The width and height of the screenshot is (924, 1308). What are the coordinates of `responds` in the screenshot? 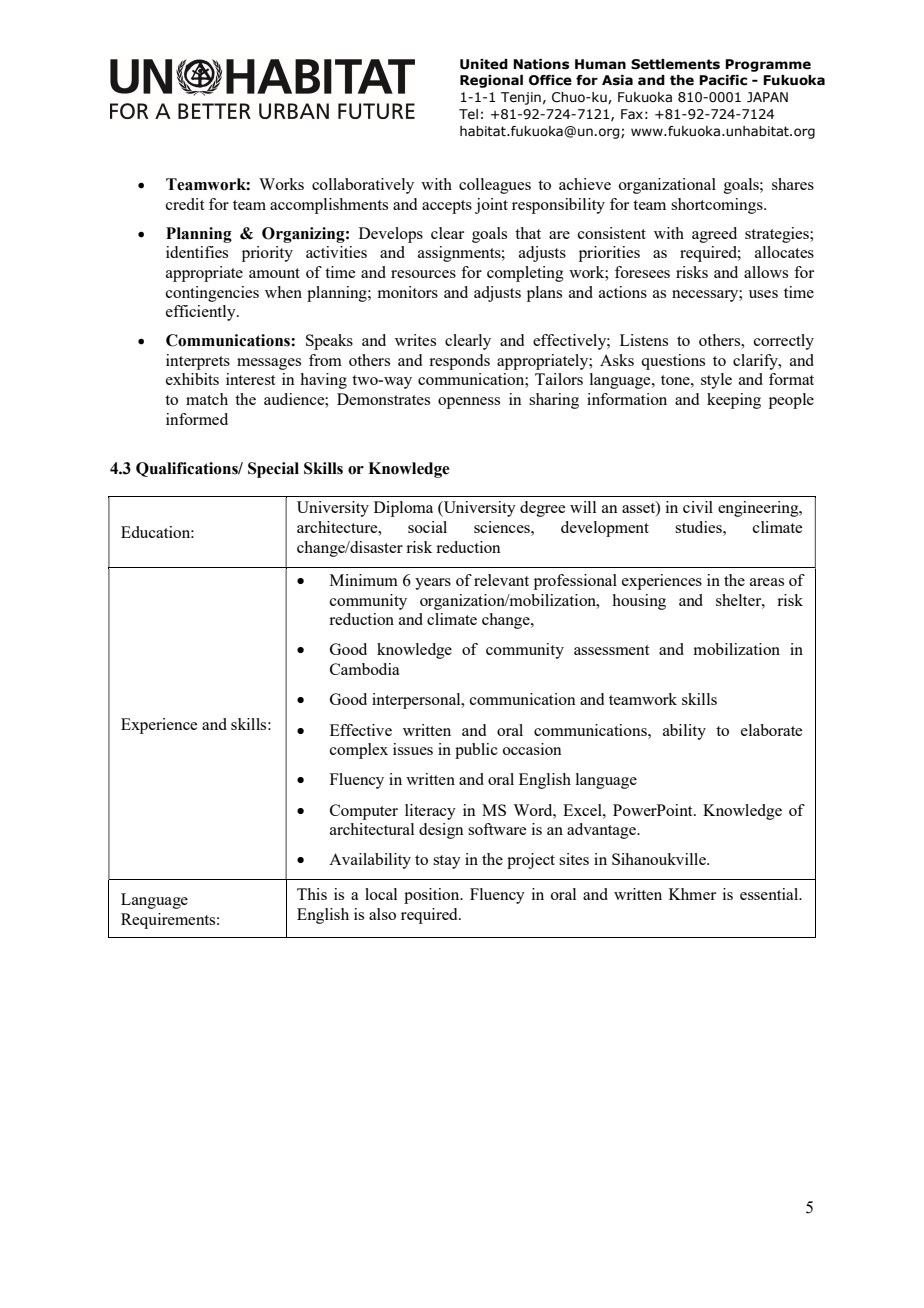 It's located at (459, 362).
